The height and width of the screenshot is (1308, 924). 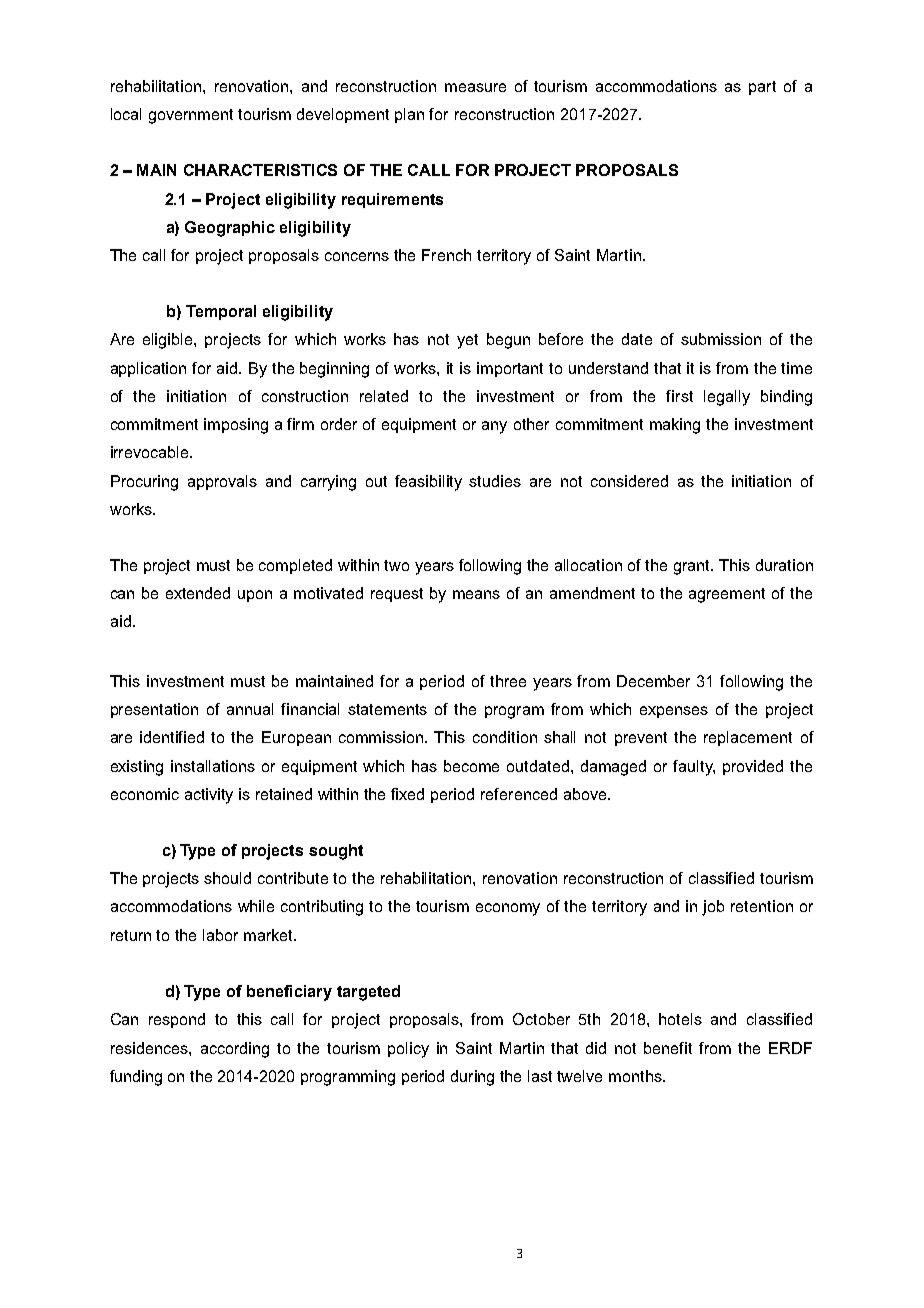 I want to click on according, so click(x=235, y=1050).
